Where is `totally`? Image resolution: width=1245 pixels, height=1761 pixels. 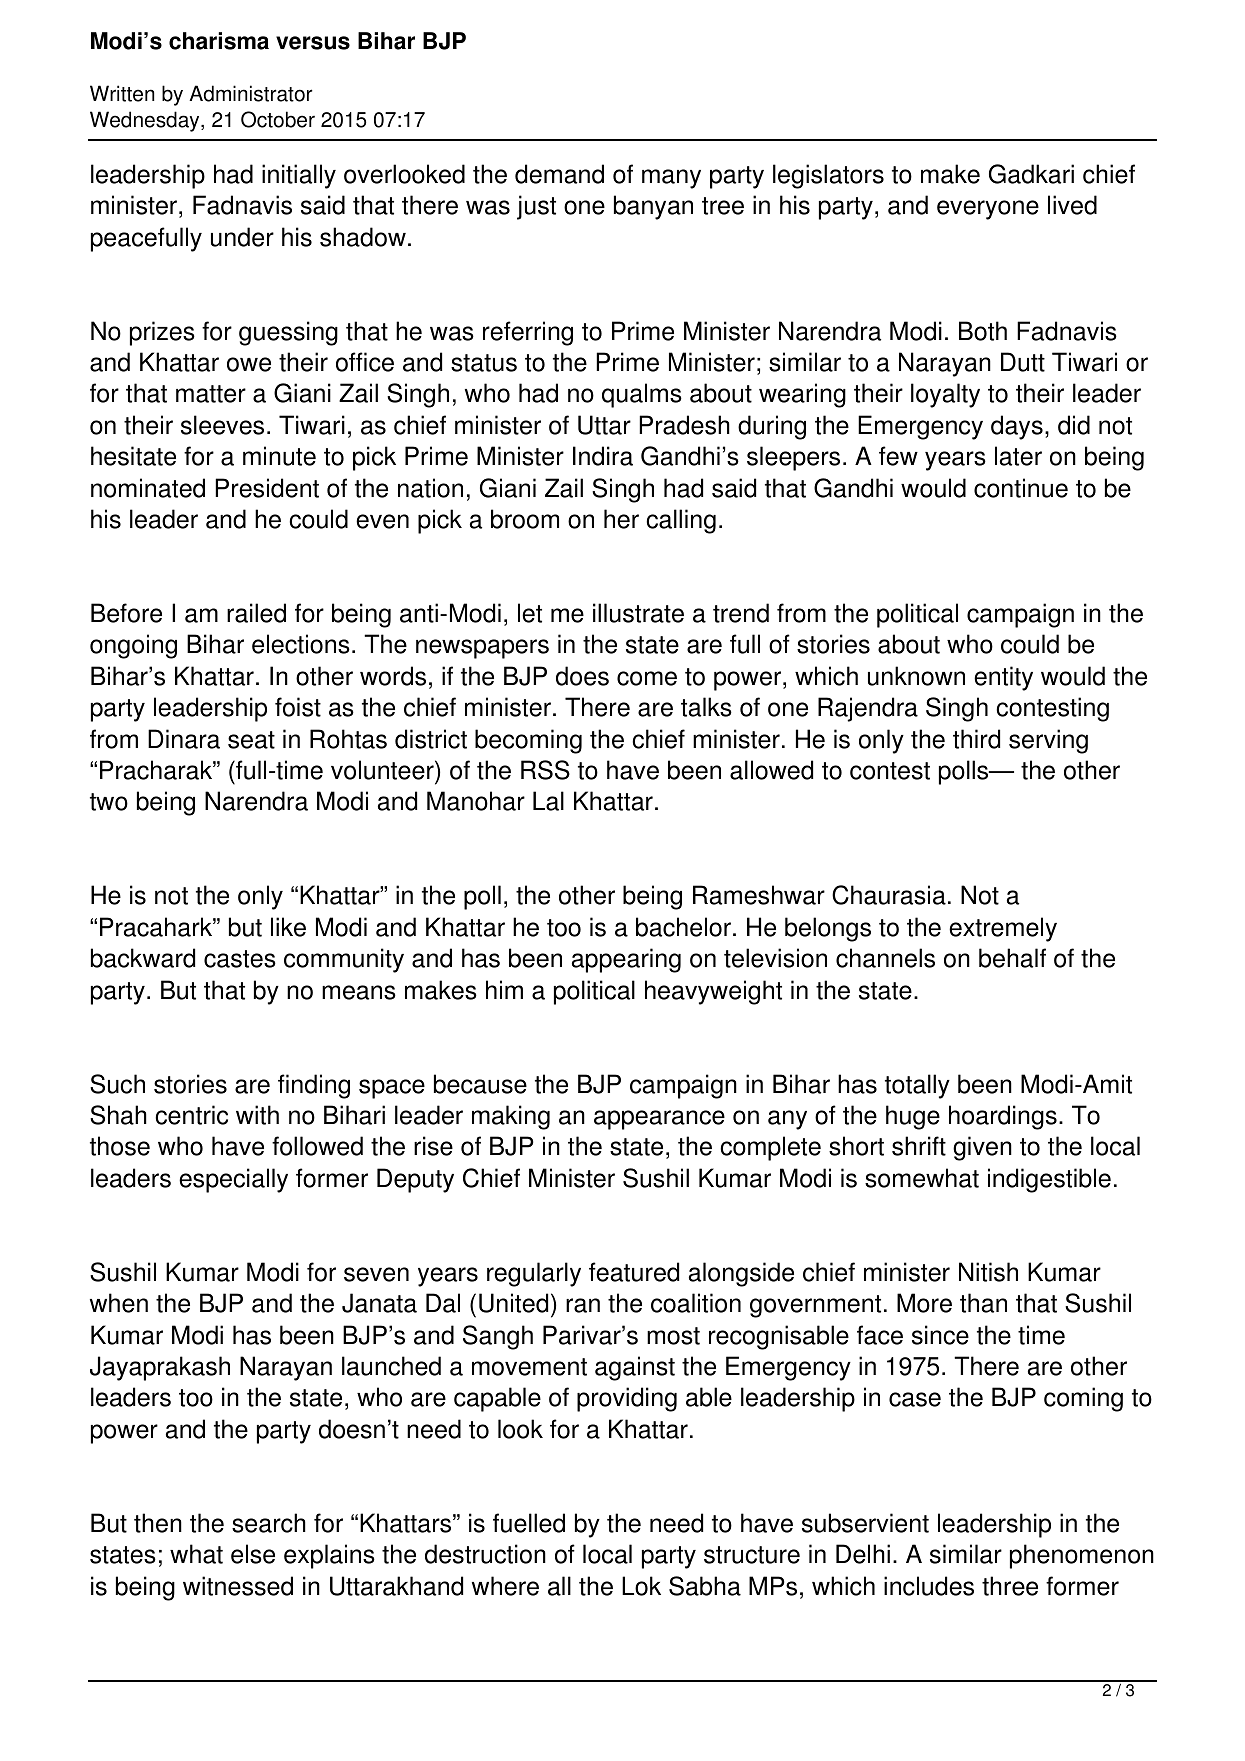
totally is located at coordinates (917, 1086).
